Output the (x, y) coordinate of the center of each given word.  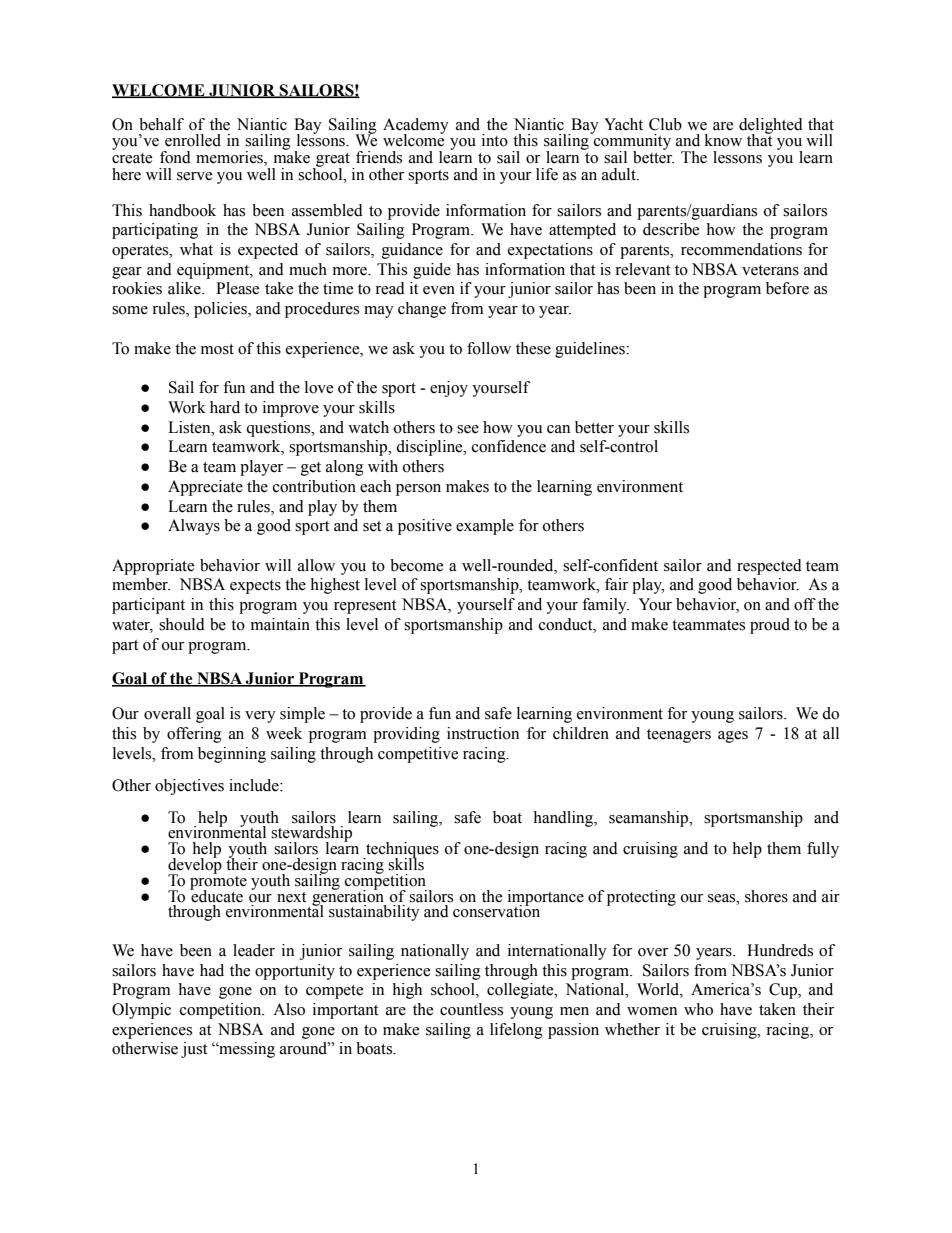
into (495, 140)
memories (230, 158)
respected (769, 567)
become (416, 565)
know (723, 140)
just (194, 1050)
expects (255, 587)
